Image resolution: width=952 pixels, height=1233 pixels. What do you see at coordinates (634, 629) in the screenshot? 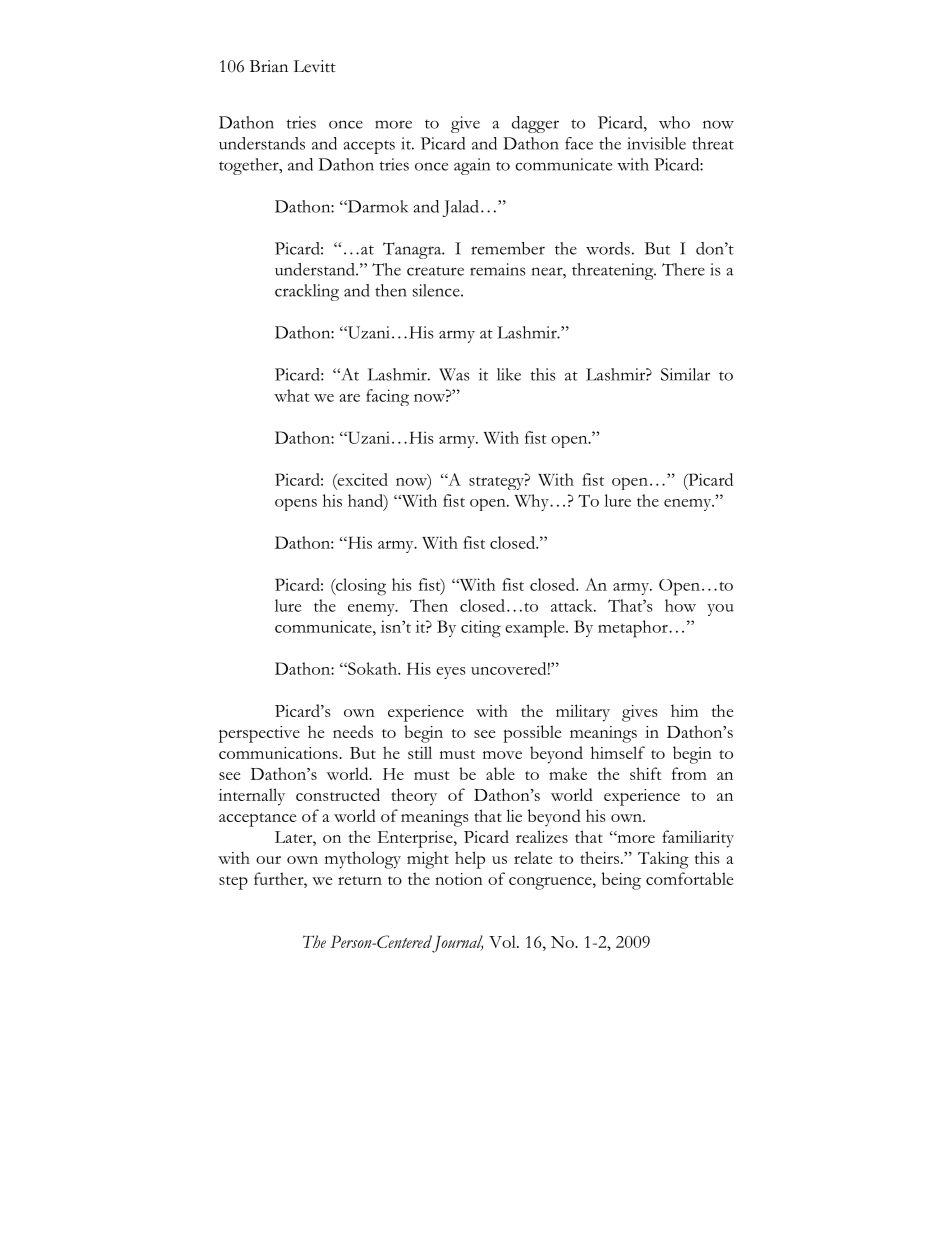
I see `metaphor` at bounding box center [634, 629].
